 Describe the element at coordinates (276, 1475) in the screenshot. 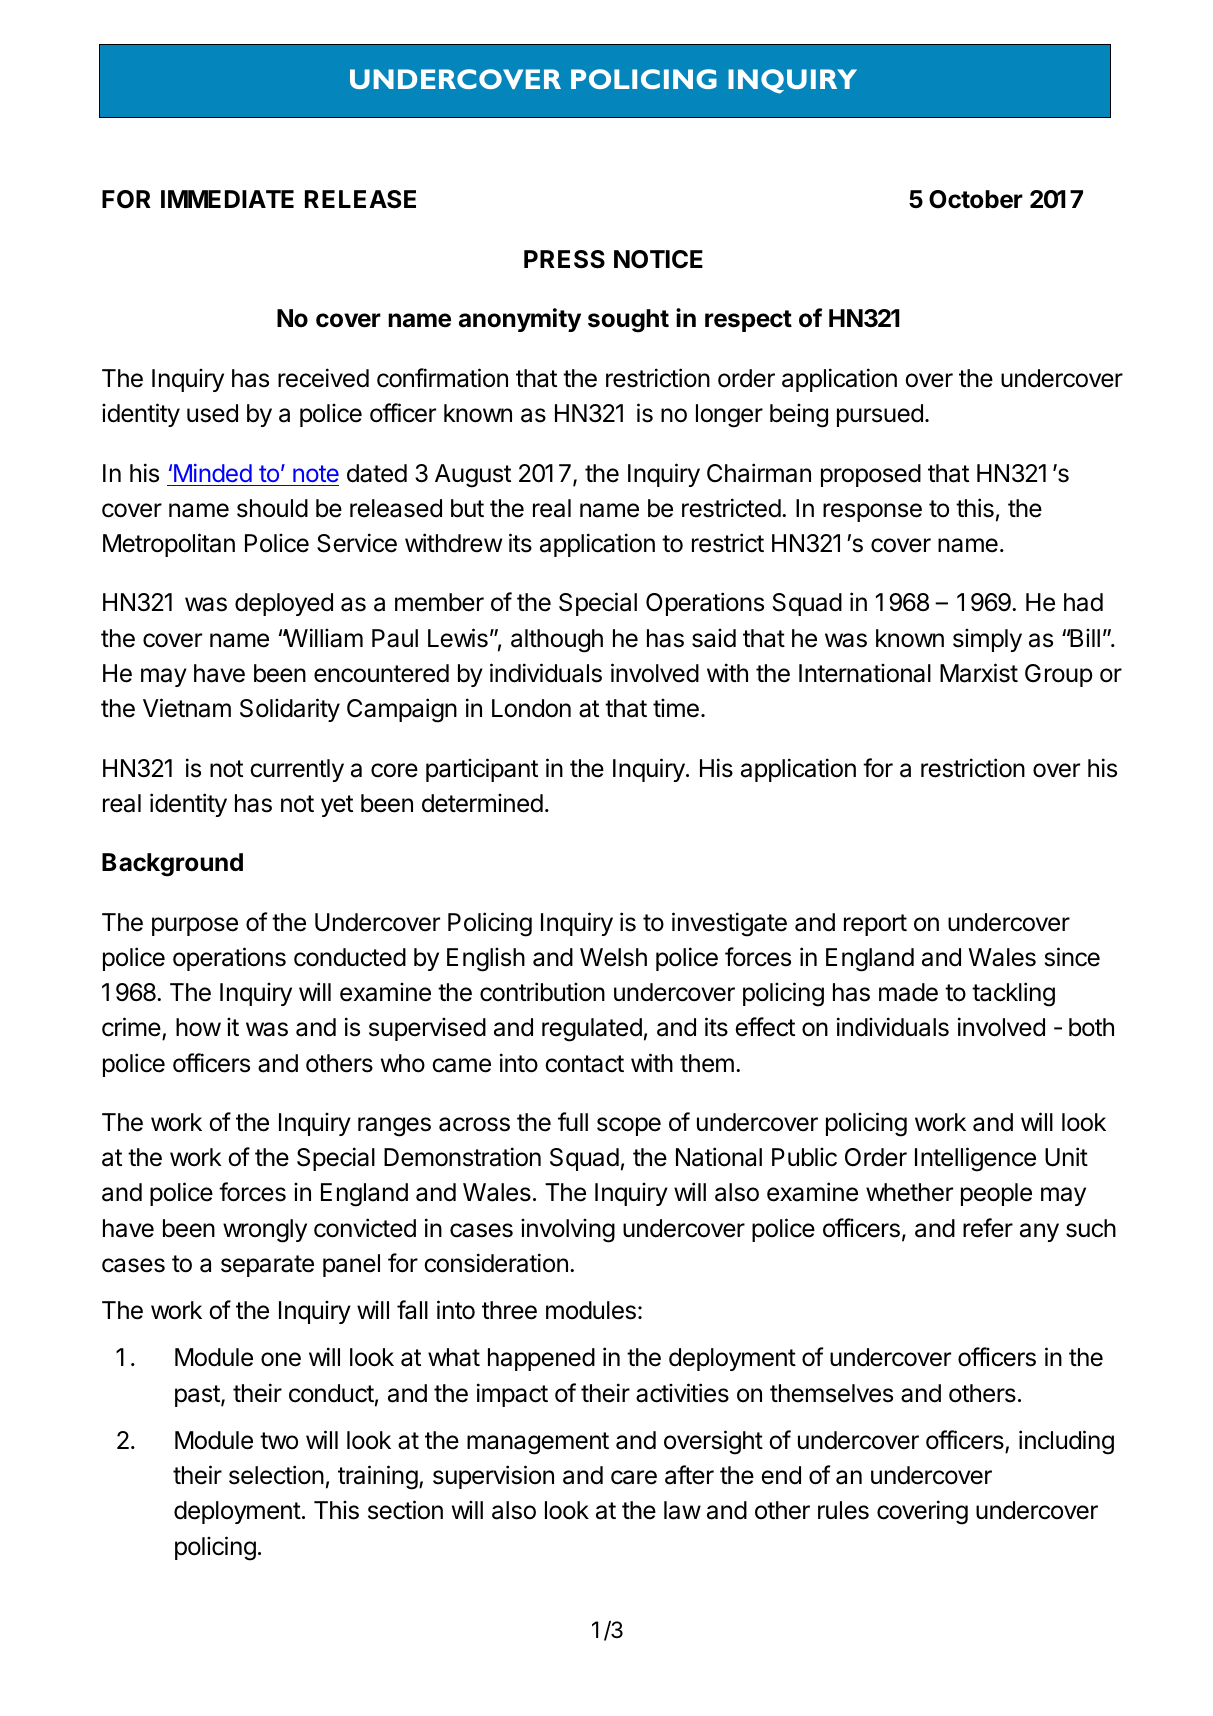

I see `selection` at that location.
